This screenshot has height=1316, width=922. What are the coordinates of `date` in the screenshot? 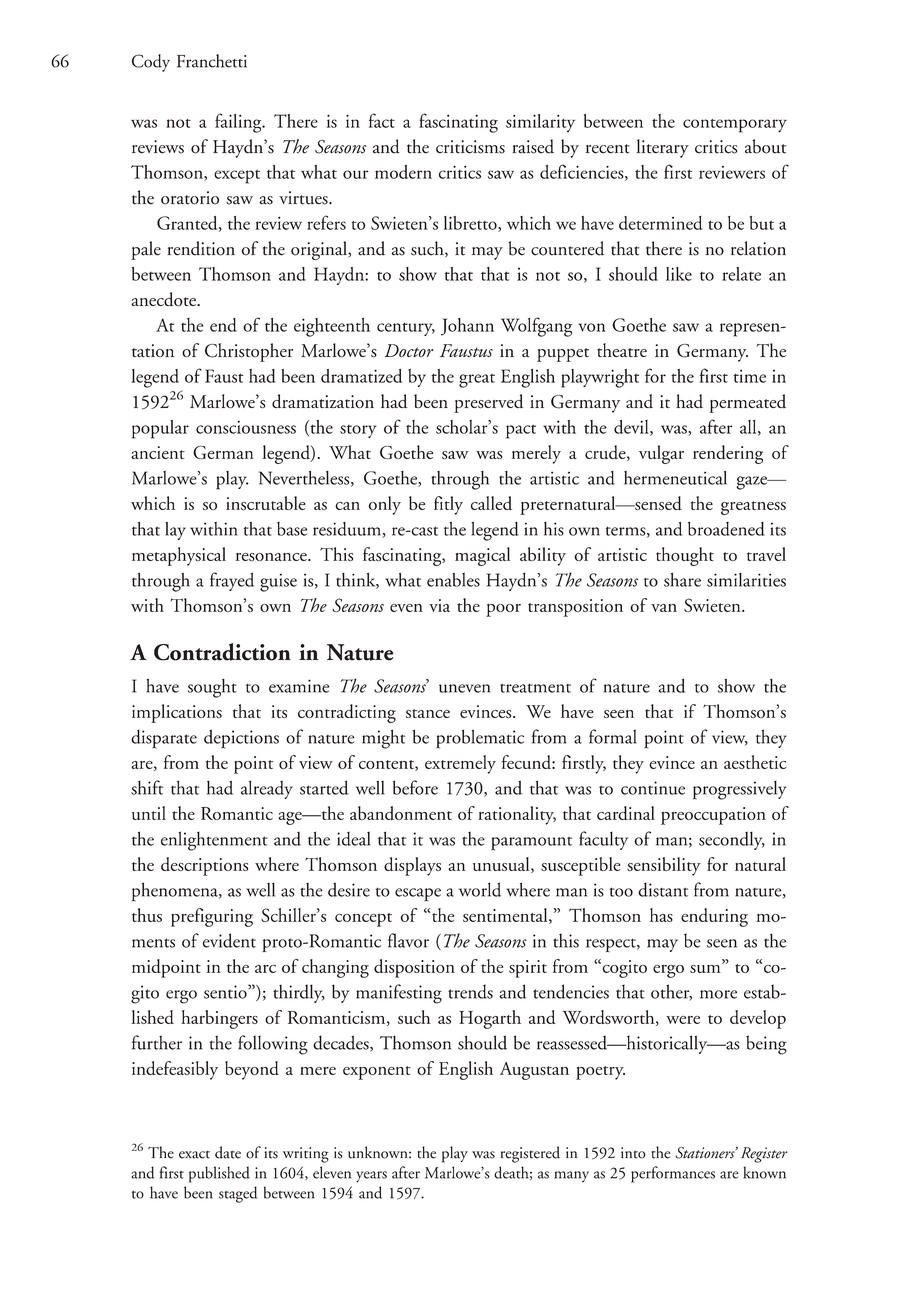 It's located at (228, 1152).
